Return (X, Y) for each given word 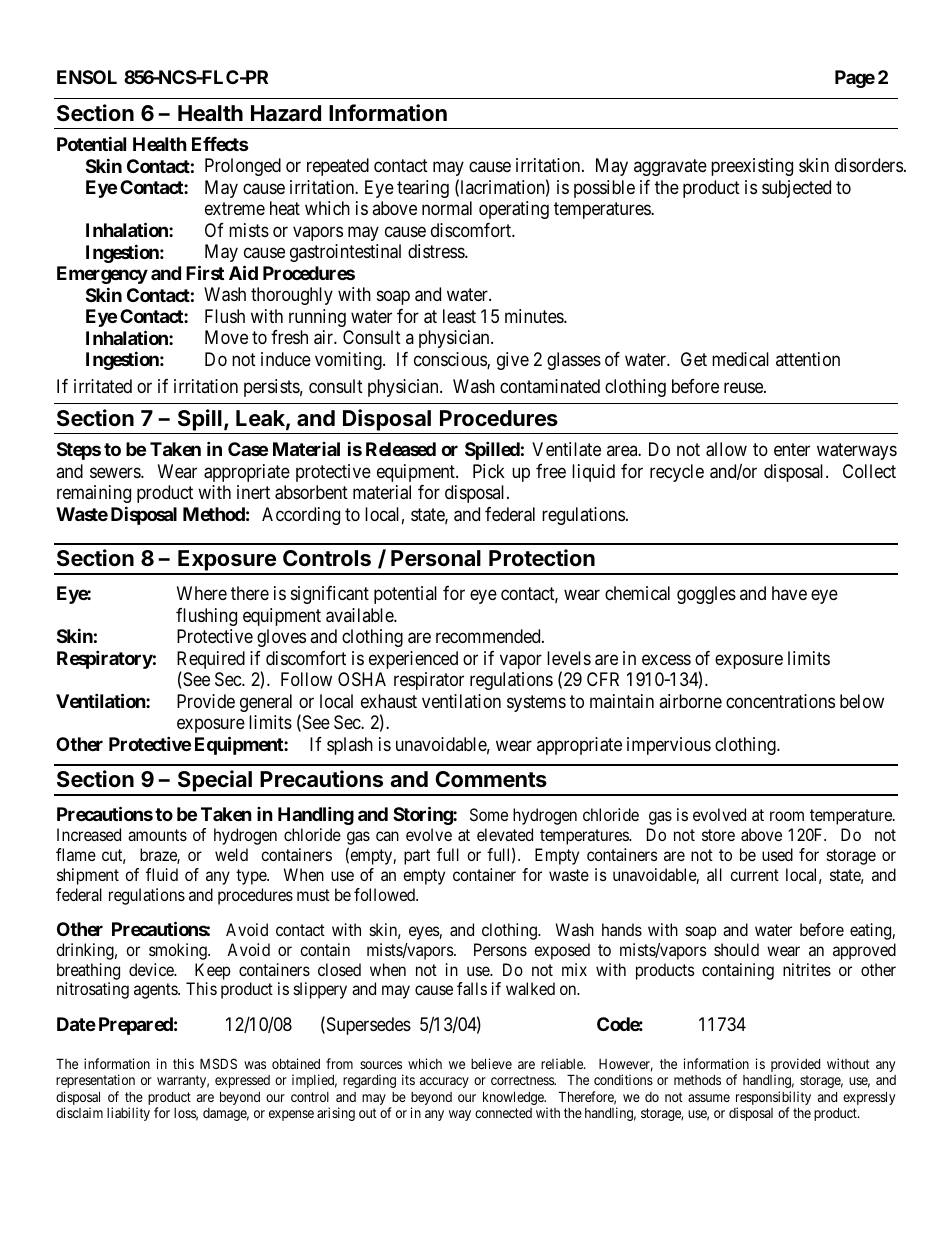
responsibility (773, 1099)
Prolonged (243, 167)
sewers (116, 472)
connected (503, 1113)
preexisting (752, 167)
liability (128, 1114)
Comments (491, 779)
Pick (489, 471)
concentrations (780, 701)
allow (726, 449)
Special (214, 782)
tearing (423, 189)
